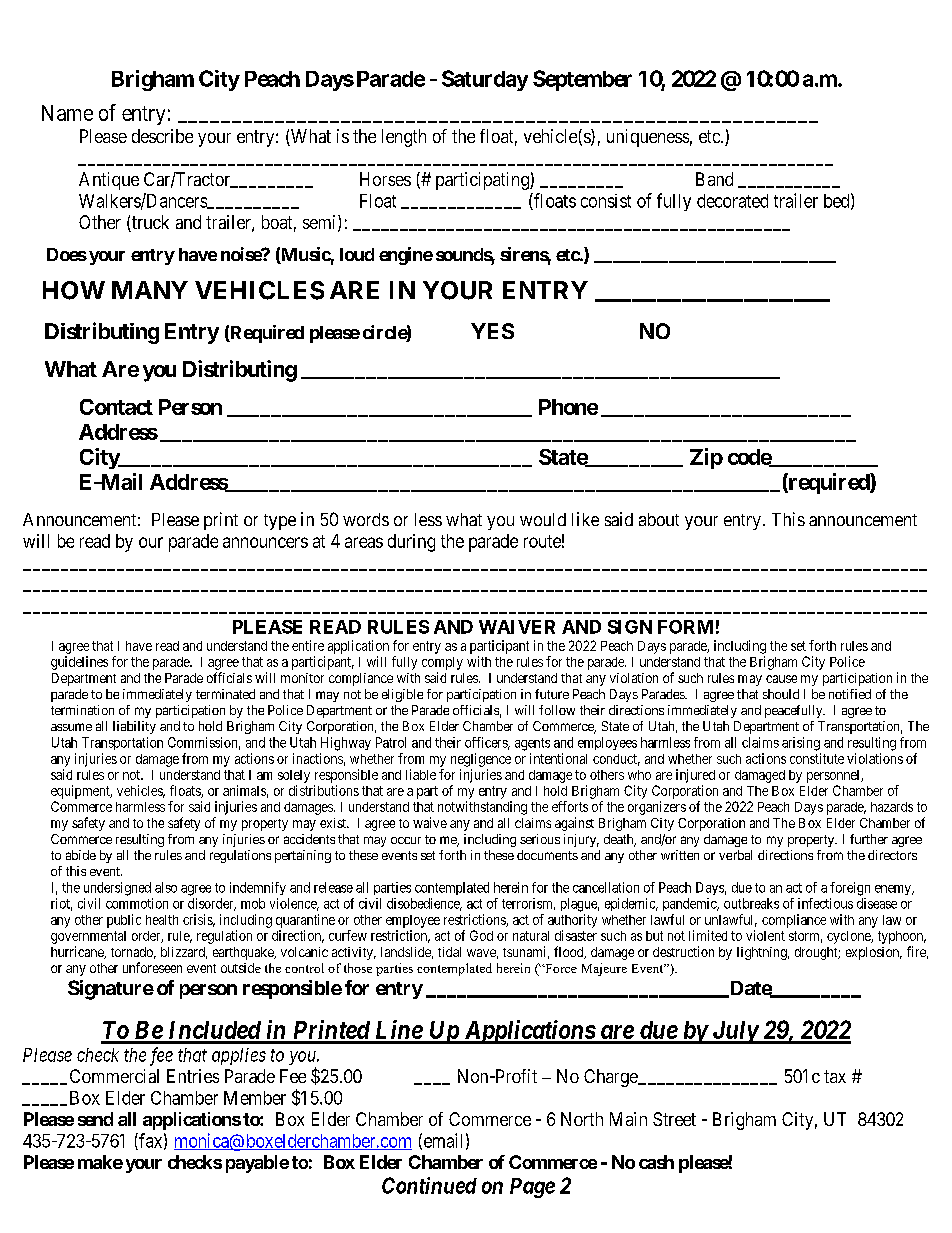 The image size is (952, 1233). I want to click on terminated, so click(225, 694).
